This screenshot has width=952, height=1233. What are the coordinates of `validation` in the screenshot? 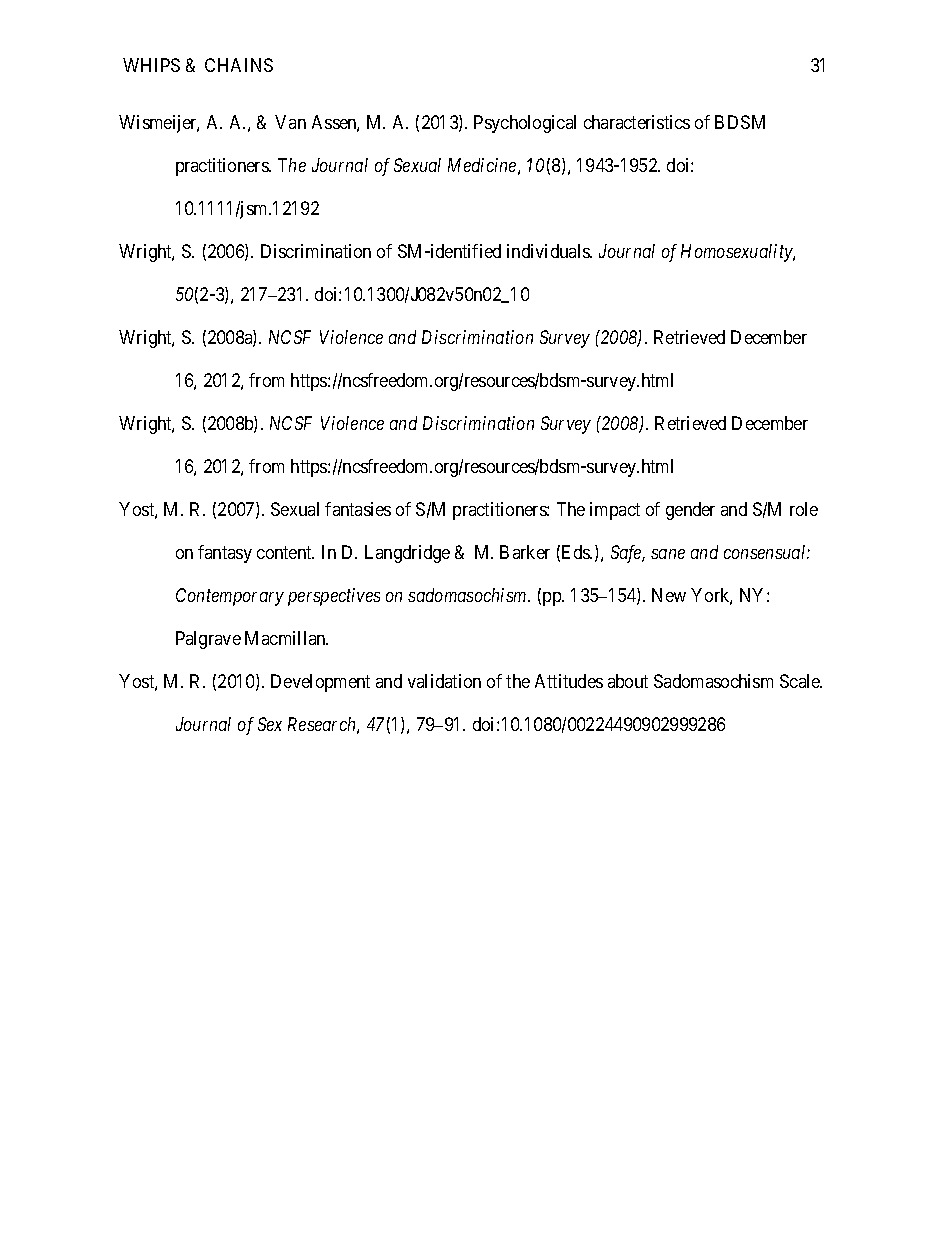 It's located at (444, 681).
